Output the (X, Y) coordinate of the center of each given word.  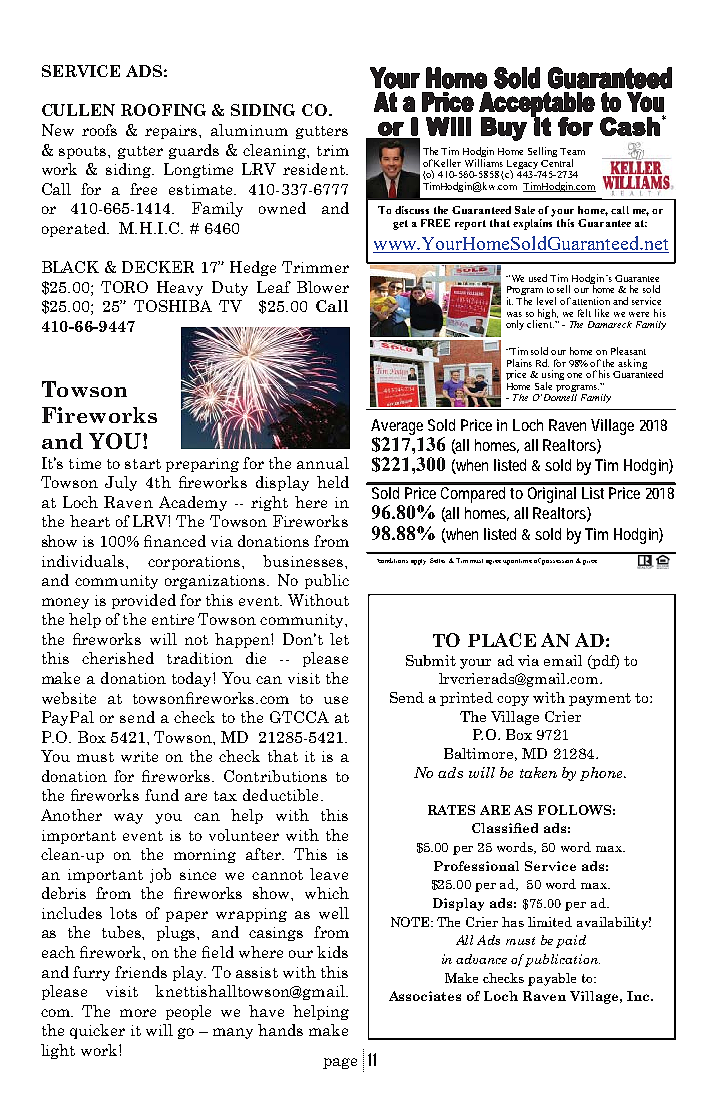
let (339, 639)
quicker (97, 1031)
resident (315, 169)
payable (552, 979)
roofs (99, 130)
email (563, 660)
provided (144, 601)
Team (572, 151)
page (340, 1063)
